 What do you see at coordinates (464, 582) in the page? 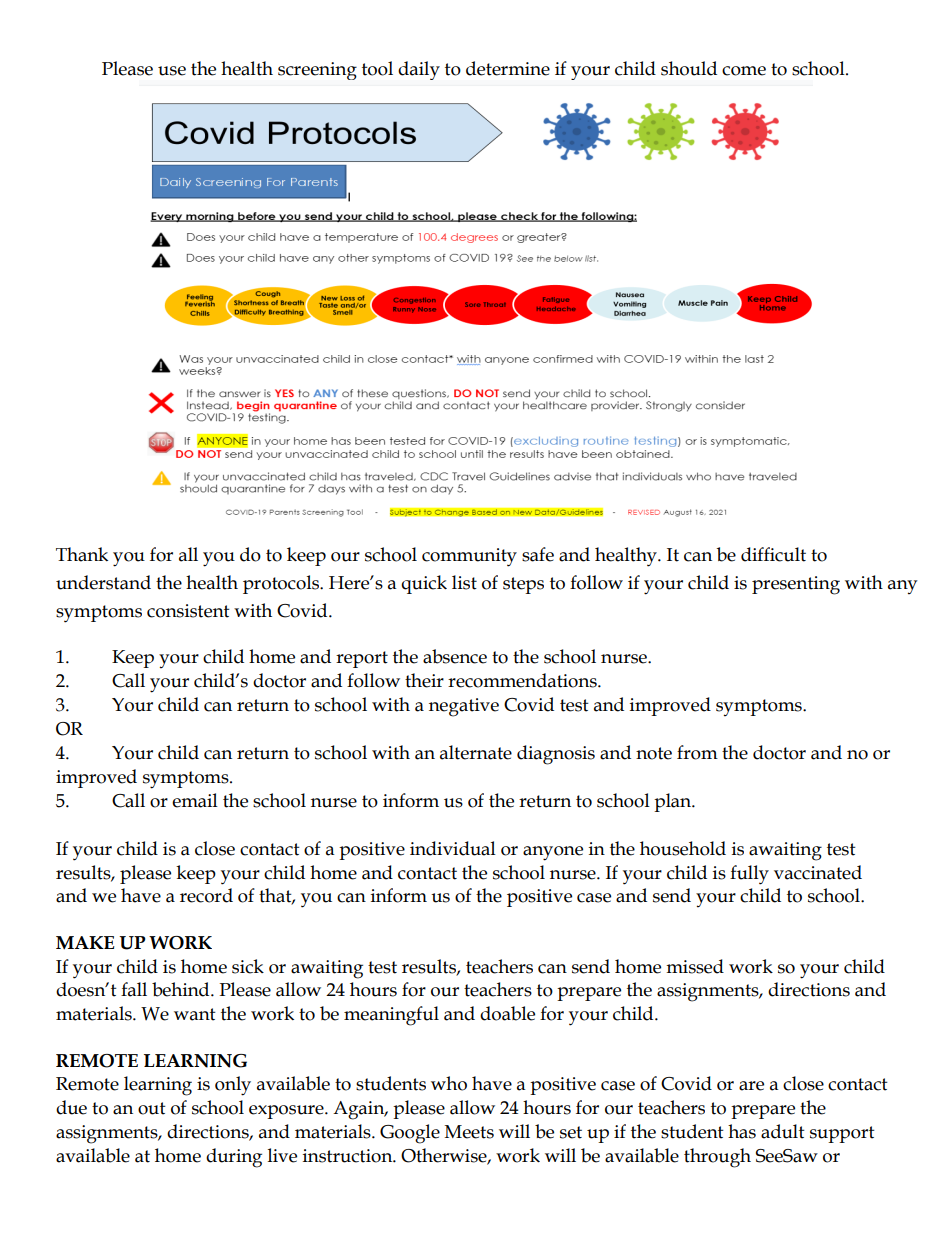
I see `list` at bounding box center [464, 582].
